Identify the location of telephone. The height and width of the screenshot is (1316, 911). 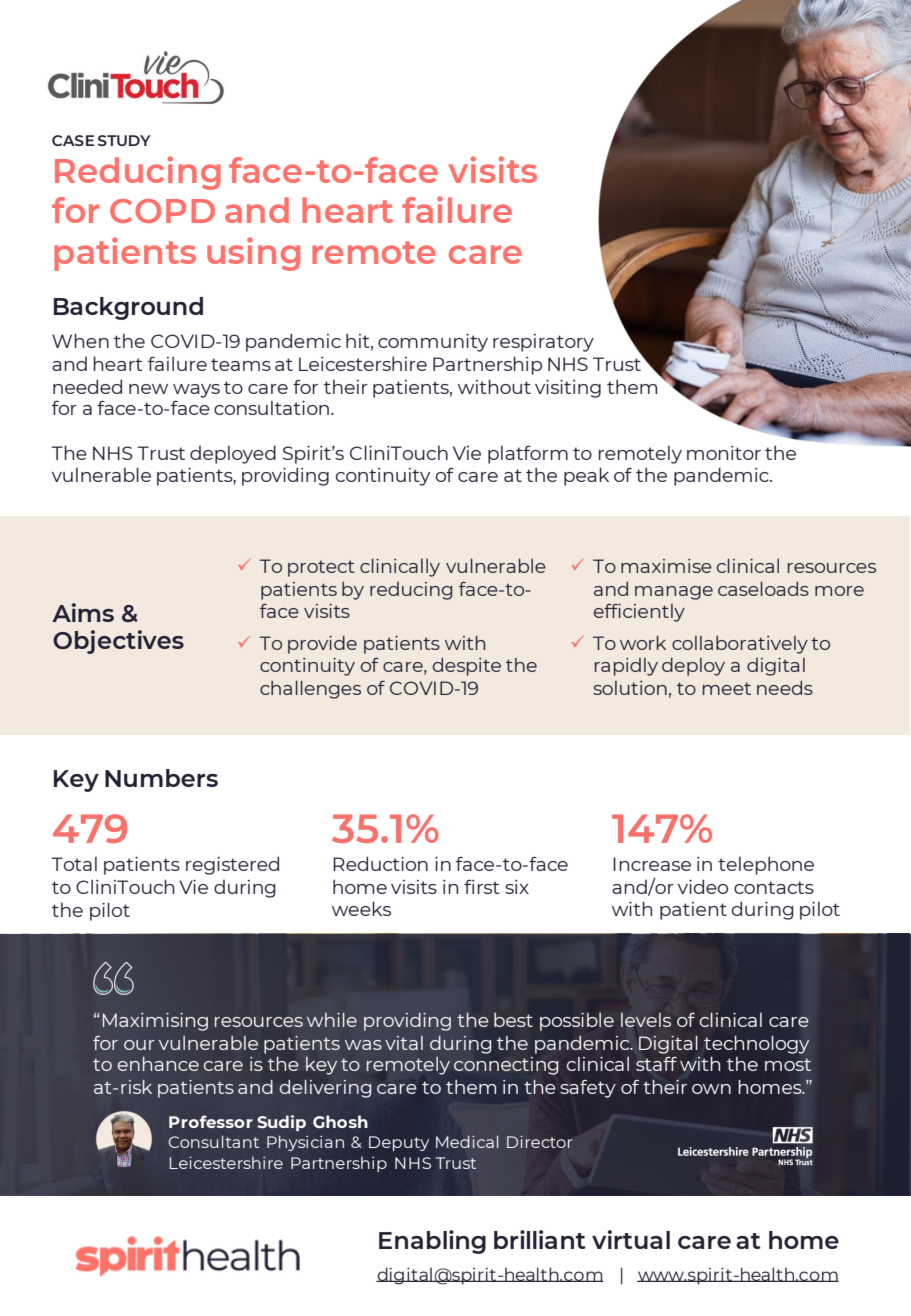
(766, 866).
